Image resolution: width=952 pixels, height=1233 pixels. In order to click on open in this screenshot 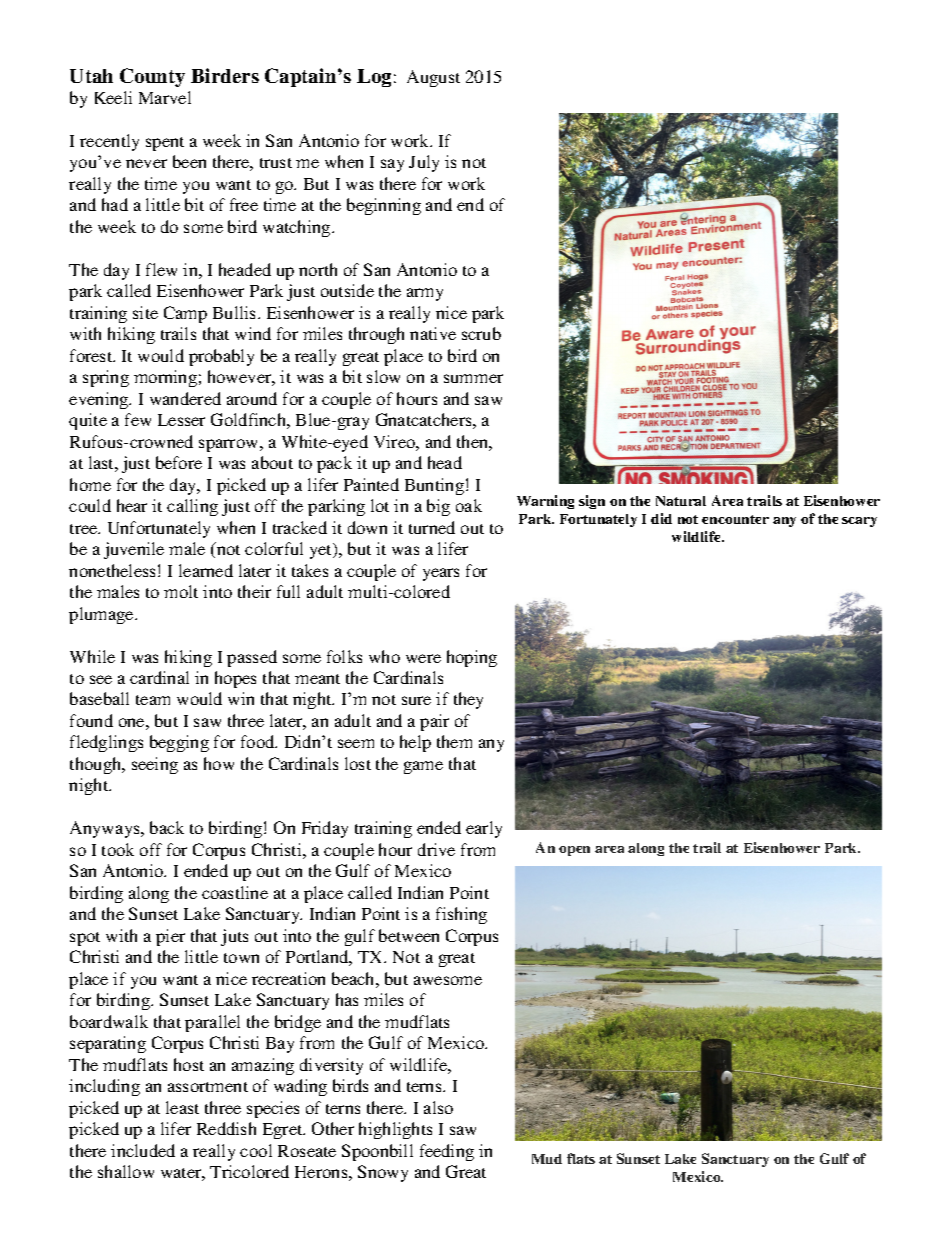, I will do `click(574, 851)`.
